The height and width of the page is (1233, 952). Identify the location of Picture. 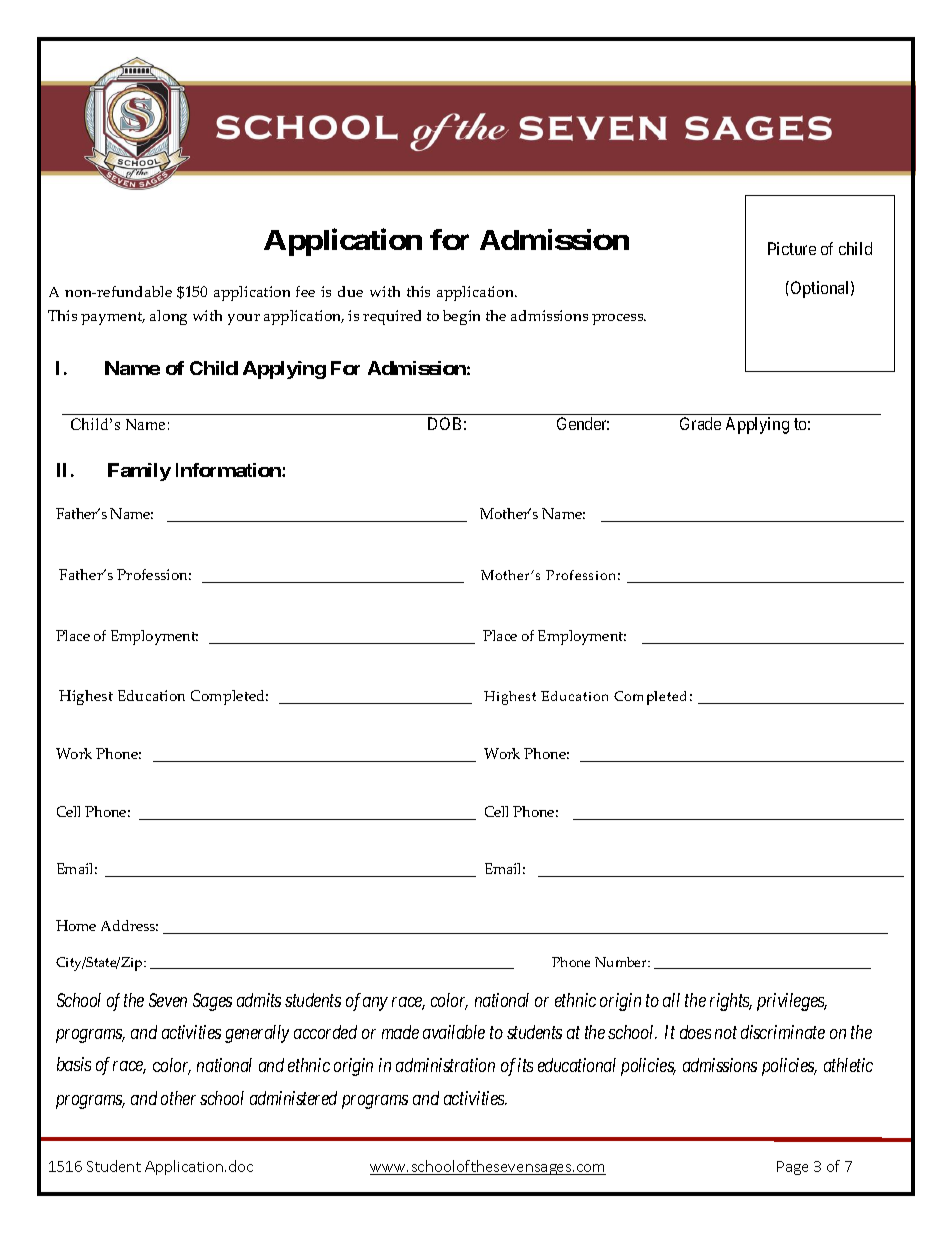
(792, 248).
